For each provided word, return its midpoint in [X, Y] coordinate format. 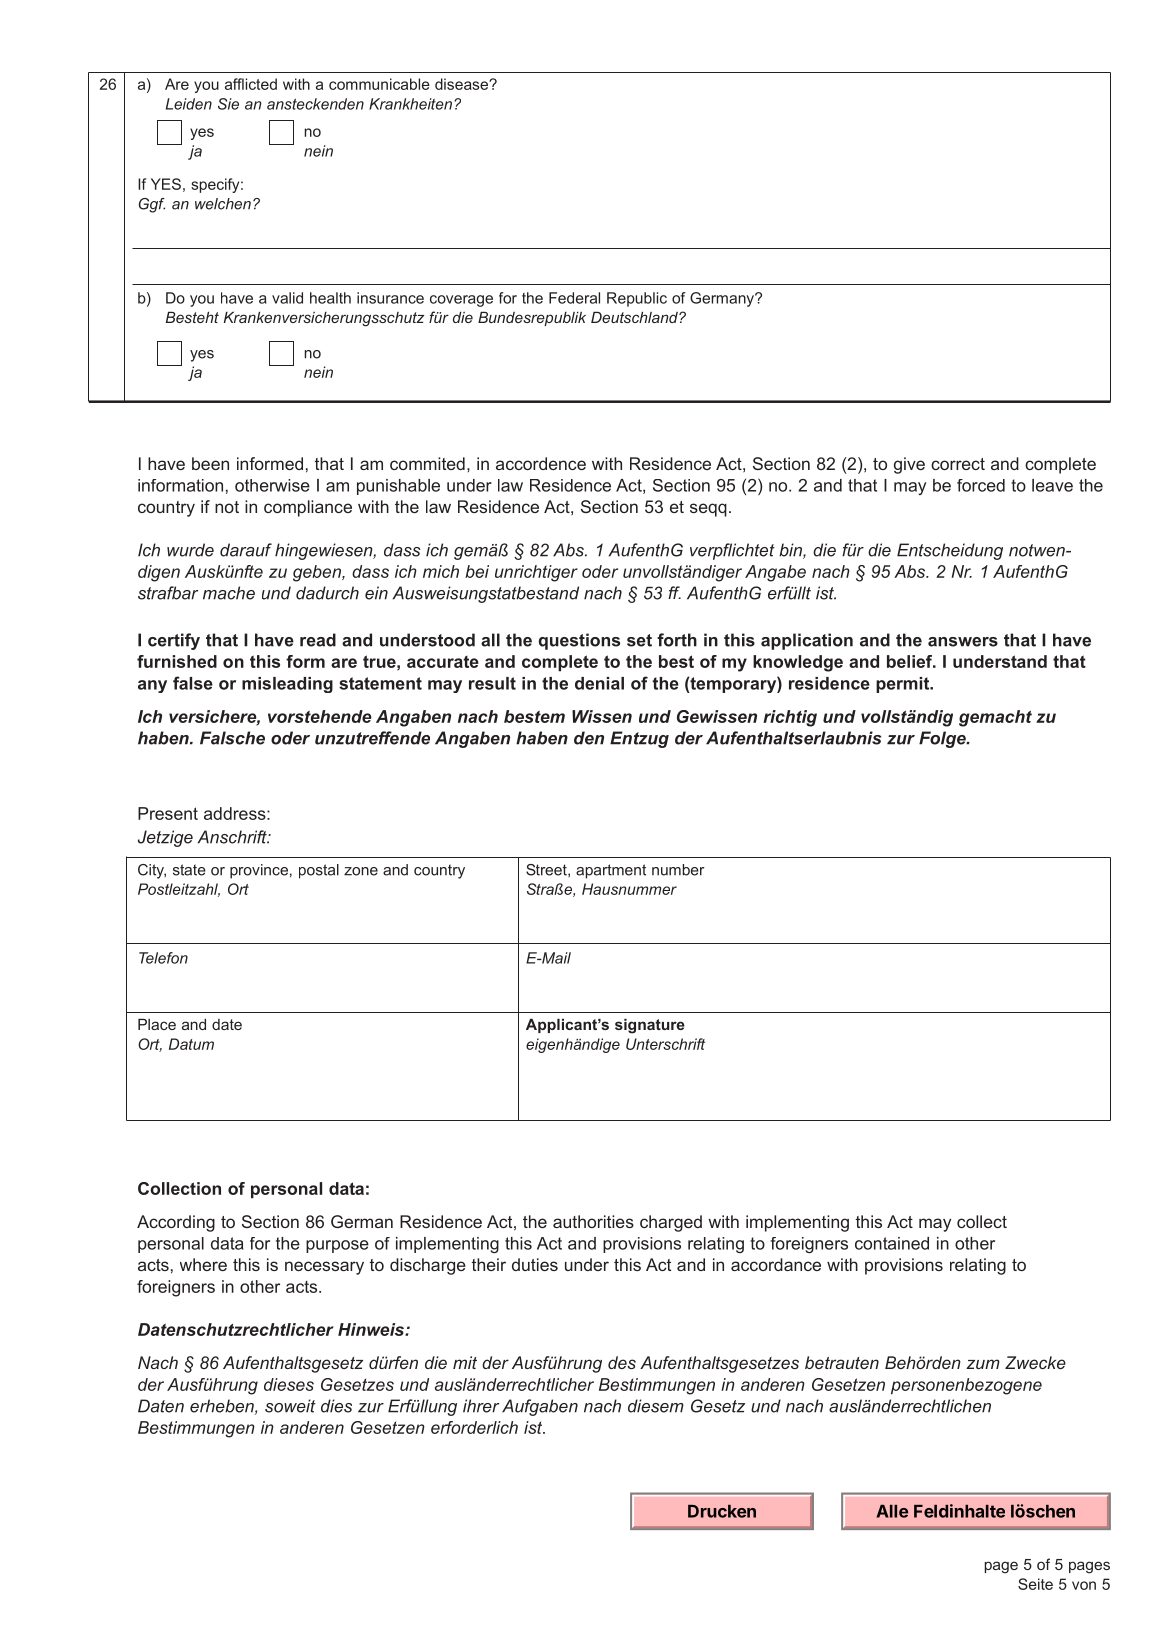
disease [462, 84]
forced [981, 485]
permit [904, 685]
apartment [611, 871]
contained [892, 1243]
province [259, 871]
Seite [1035, 1584]
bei [477, 571]
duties [535, 1264]
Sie [228, 104]
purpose [337, 1246]
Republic [637, 299]
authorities [593, 1221]
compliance [308, 508]
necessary [324, 1268]
